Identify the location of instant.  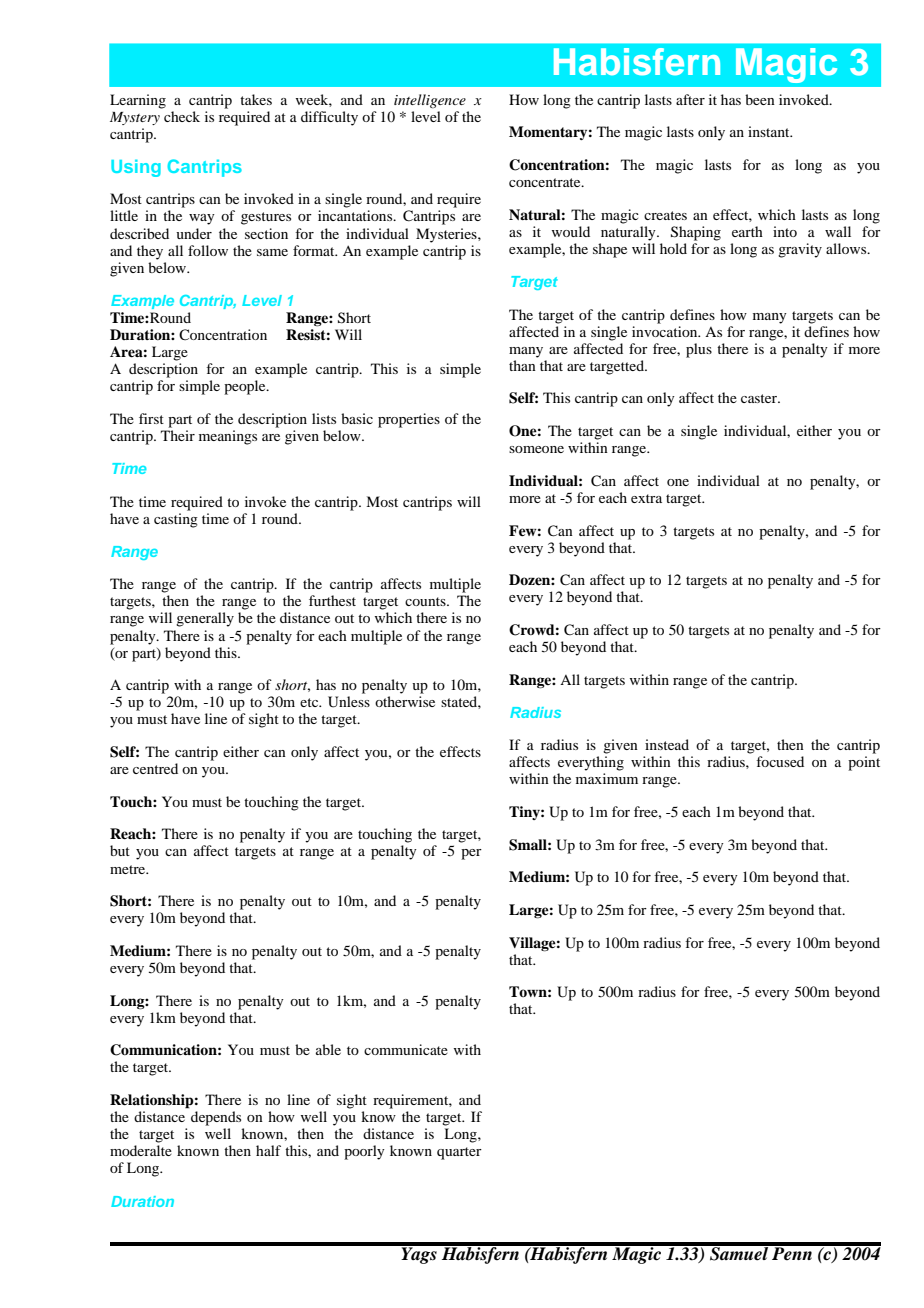
(770, 131).
